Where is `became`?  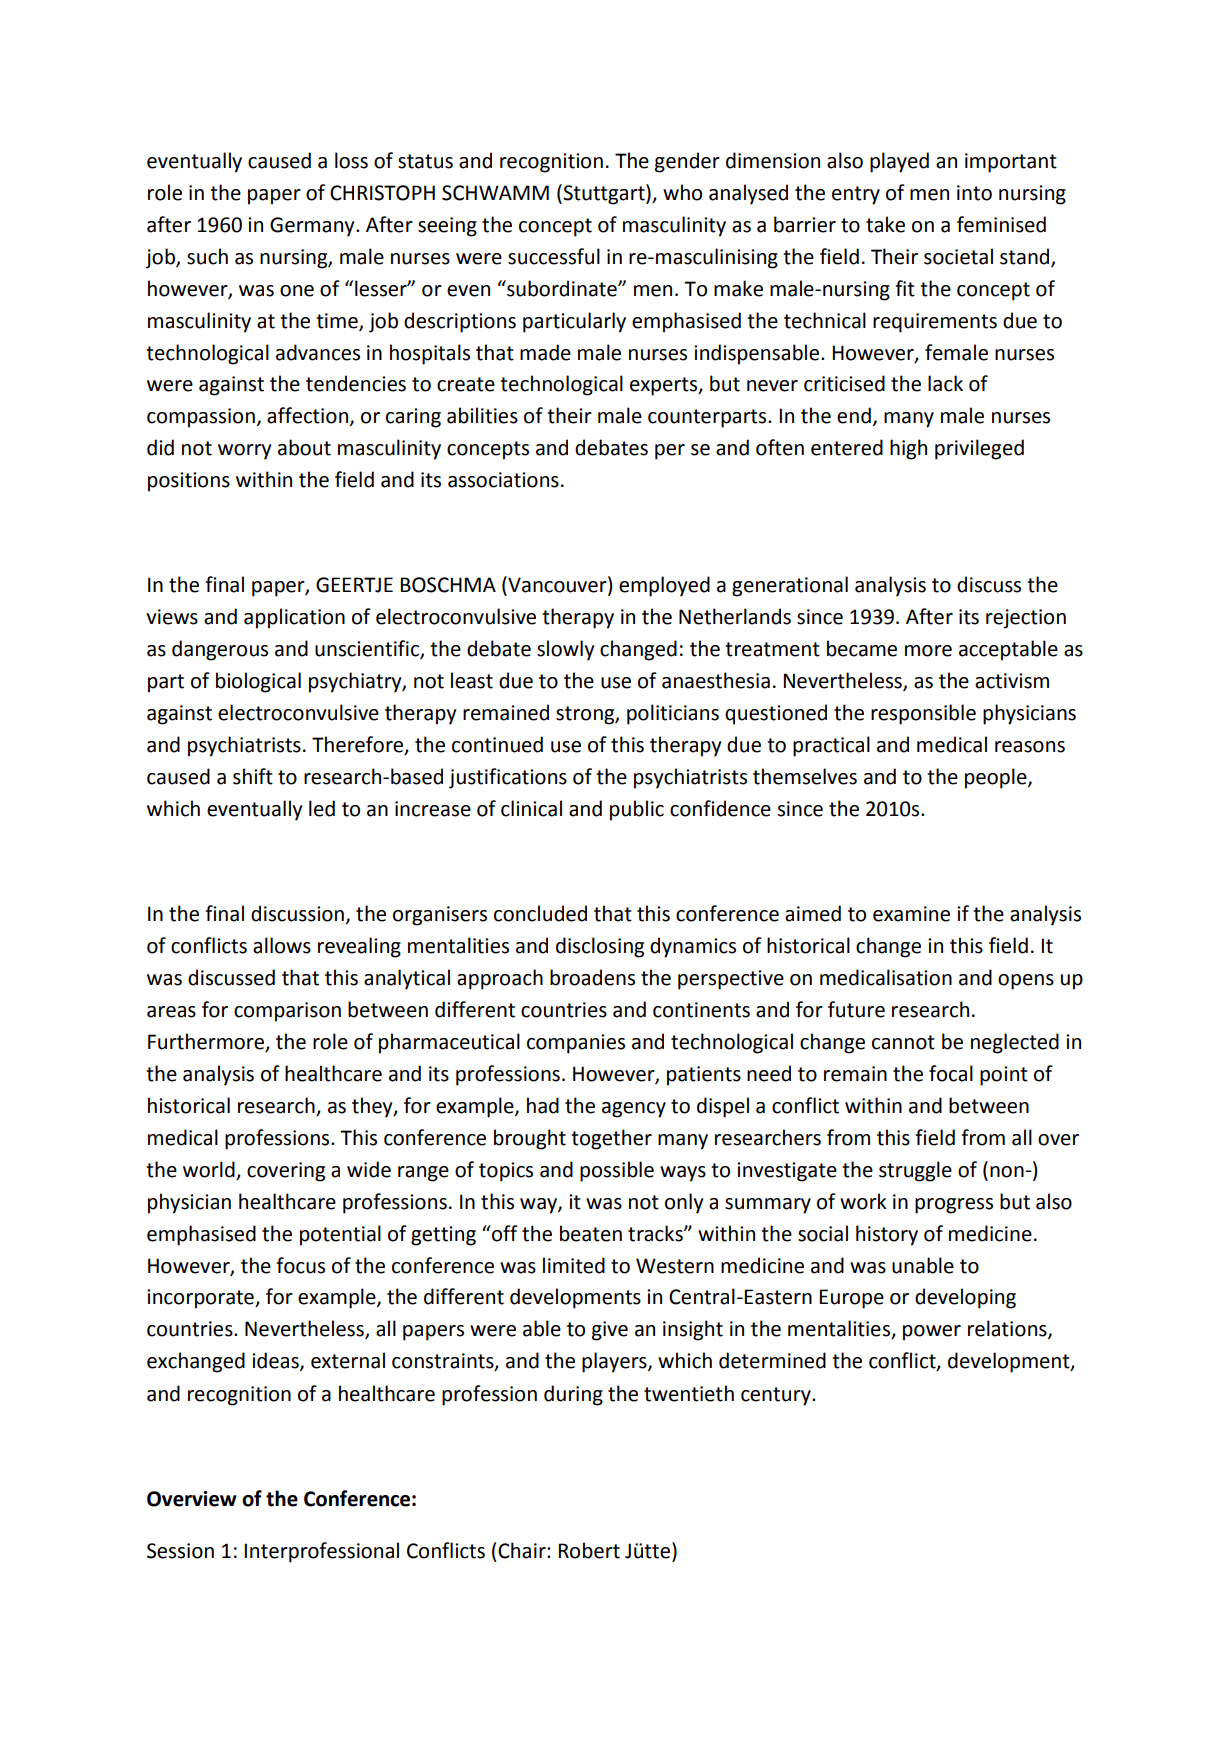
became is located at coordinates (862, 648).
